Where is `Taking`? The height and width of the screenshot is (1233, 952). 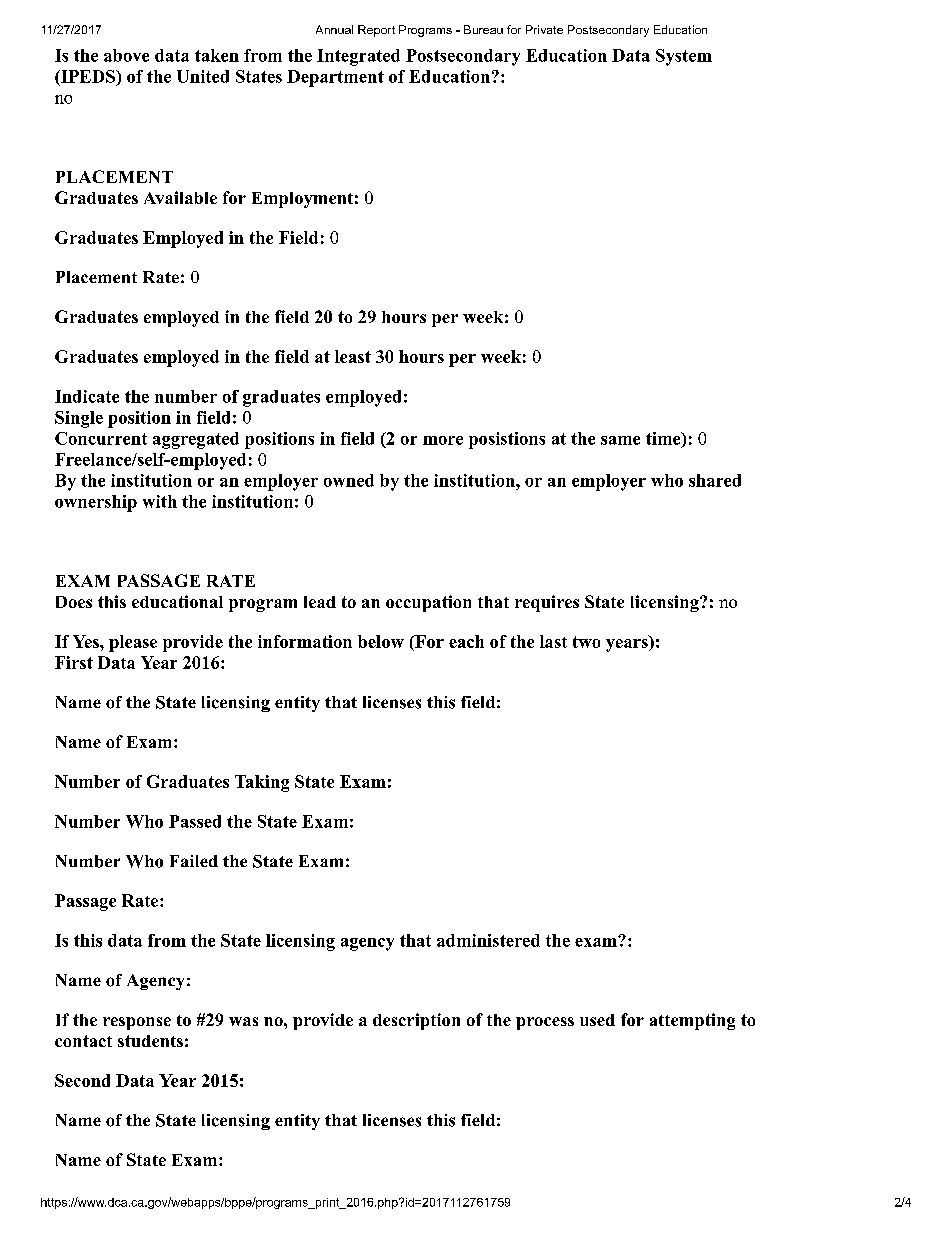
Taking is located at coordinates (262, 783).
